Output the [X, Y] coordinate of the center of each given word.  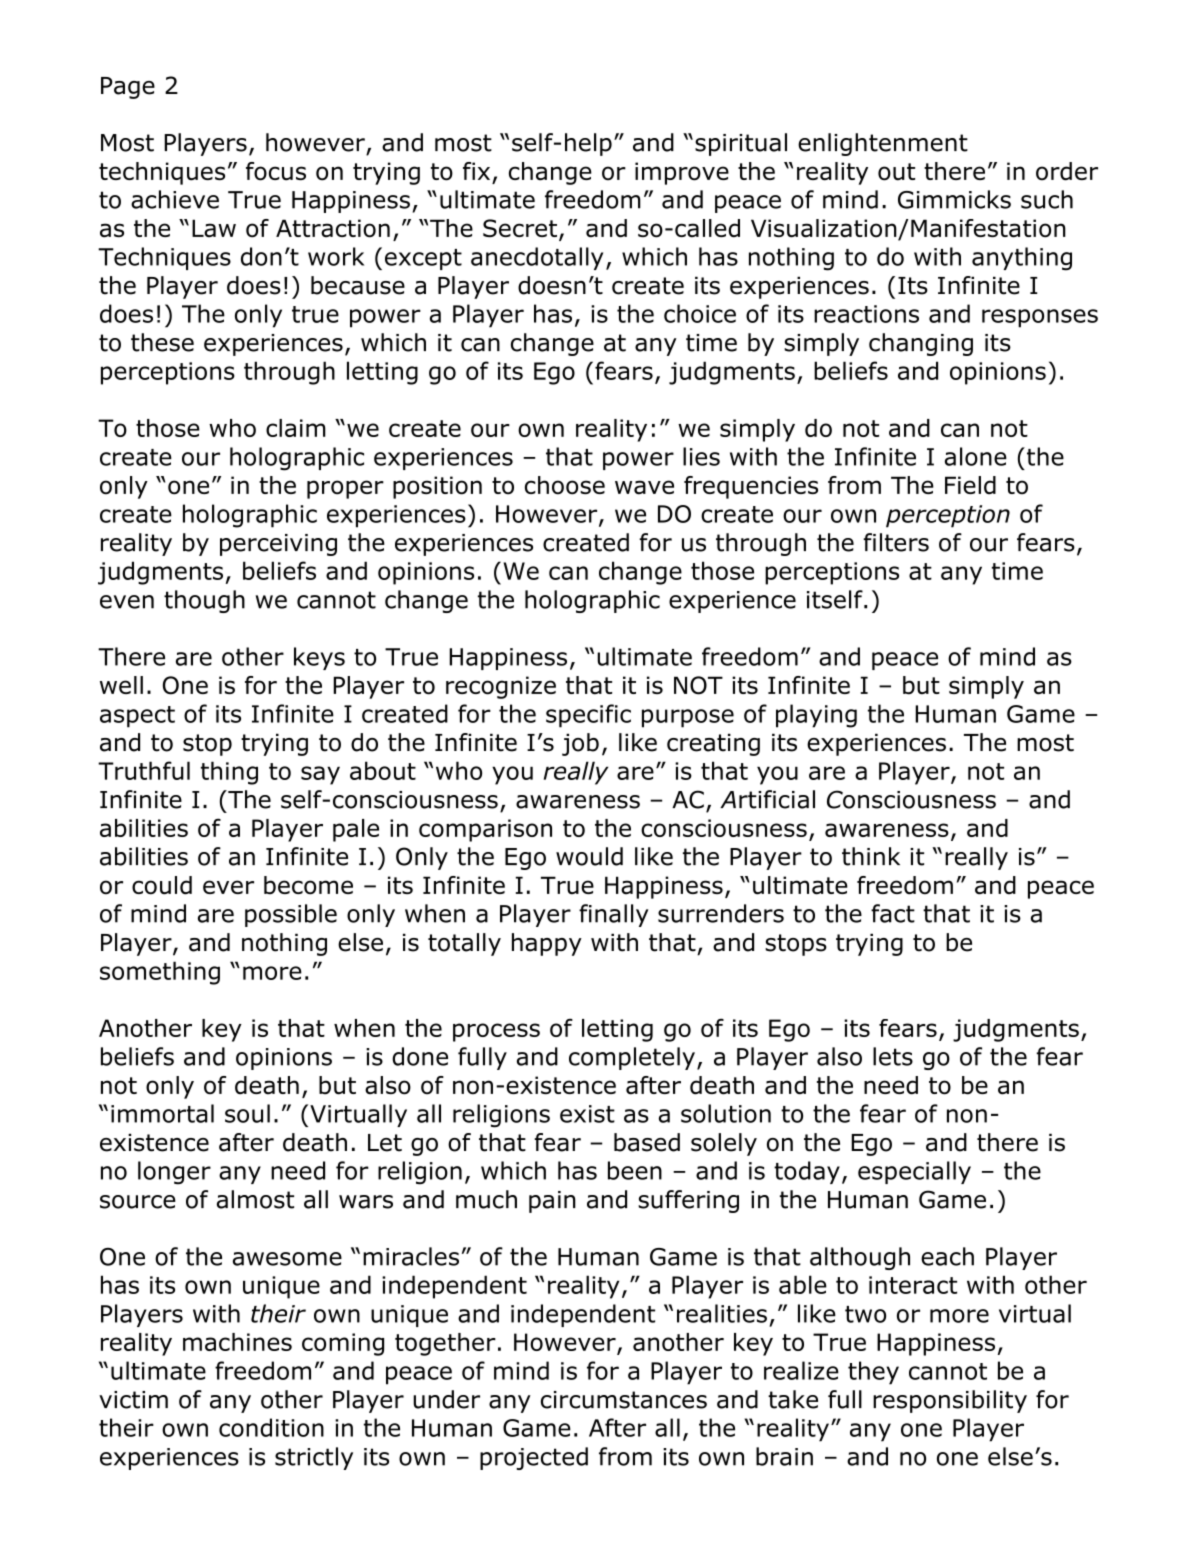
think [871, 856]
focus [276, 171]
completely [632, 1058]
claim [296, 428]
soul [247, 1113]
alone [976, 456]
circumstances [624, 1400]
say [320, 775]
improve [682, 173]
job [580, 744]
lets [893, 1056]
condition [271, 1427]
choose [565, 485]
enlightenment [883, 144]
